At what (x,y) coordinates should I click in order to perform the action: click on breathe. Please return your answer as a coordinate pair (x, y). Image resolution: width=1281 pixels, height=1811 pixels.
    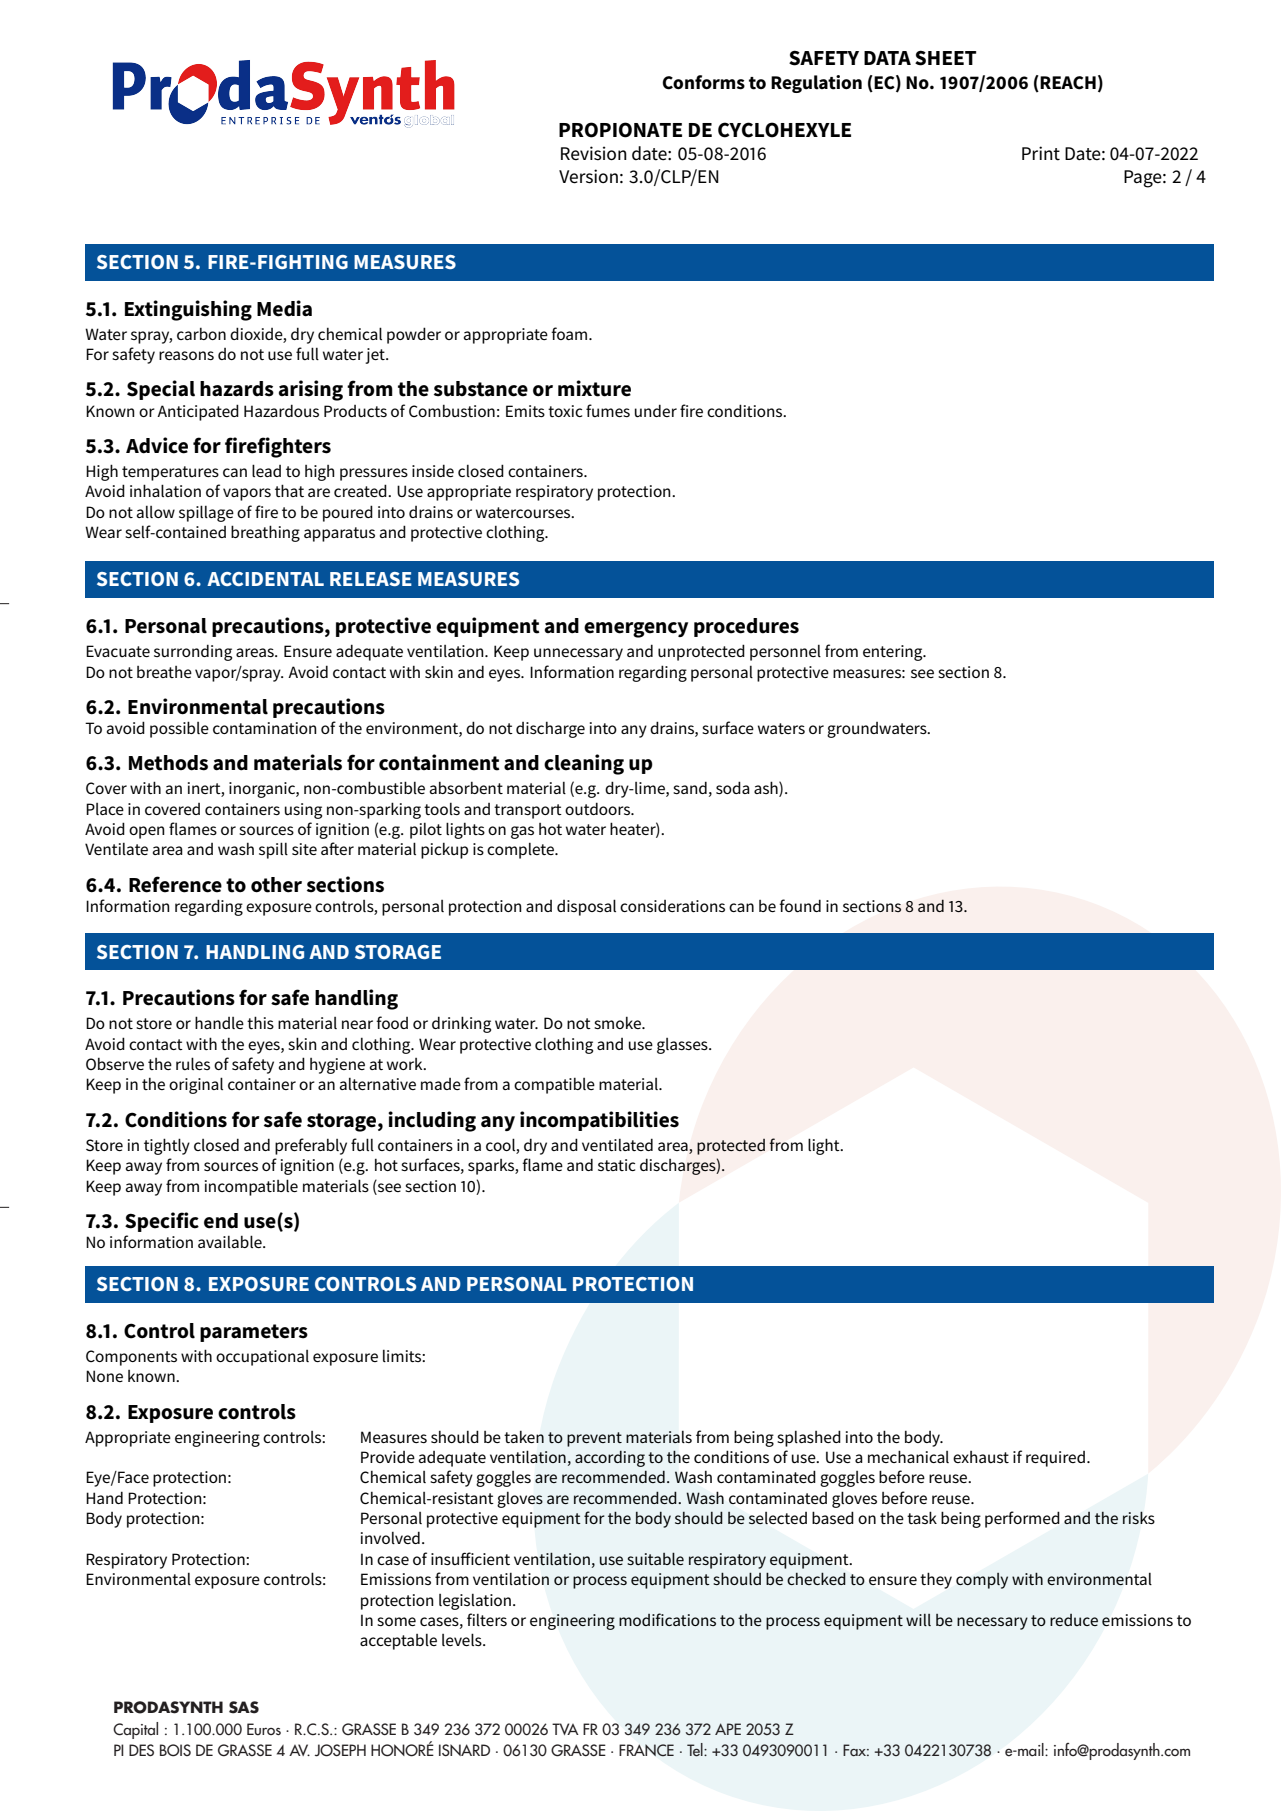
    Looking at the image, I should click on (164, 672).
